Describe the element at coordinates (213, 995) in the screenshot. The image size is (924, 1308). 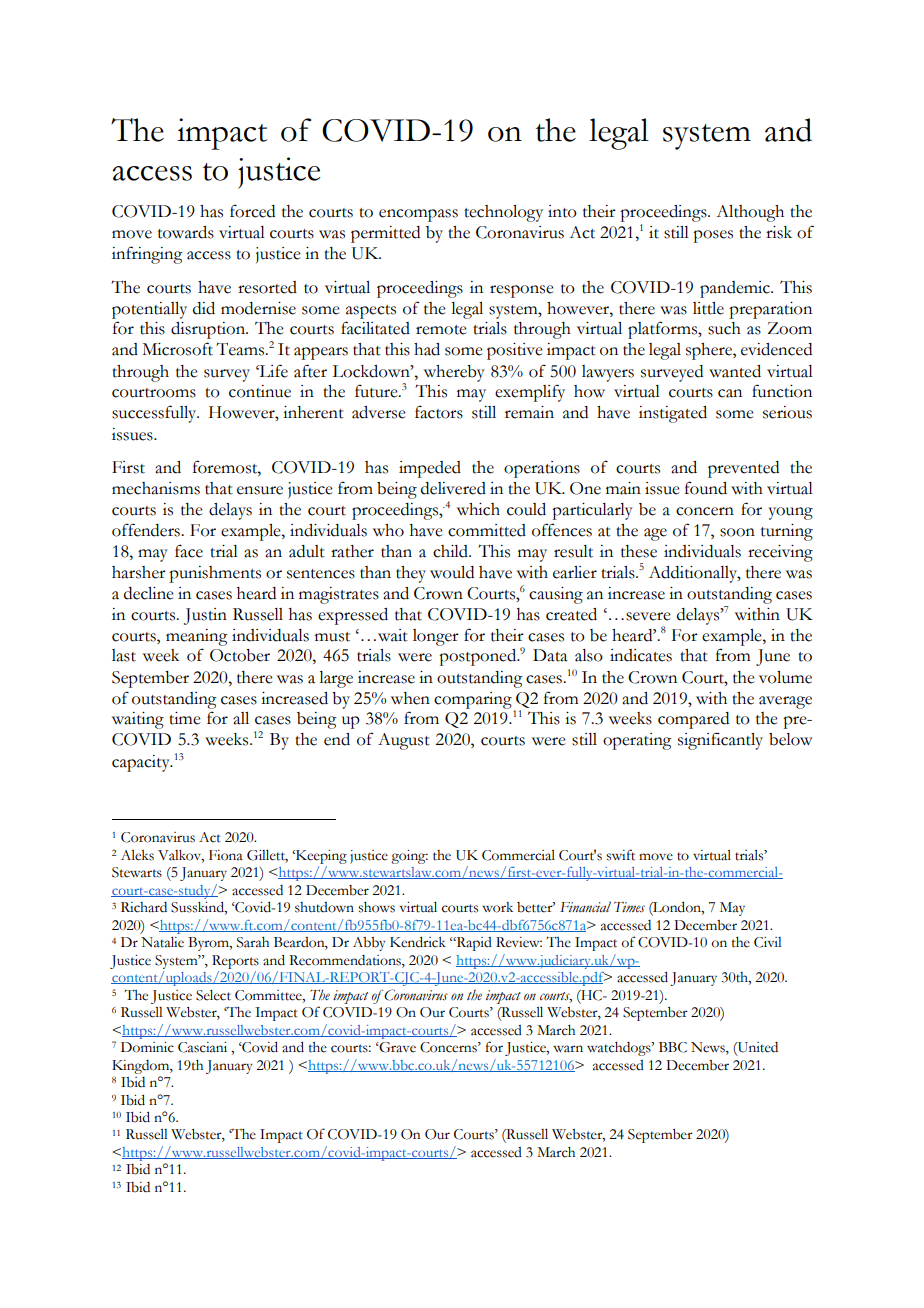
I see `Select` at that location.
